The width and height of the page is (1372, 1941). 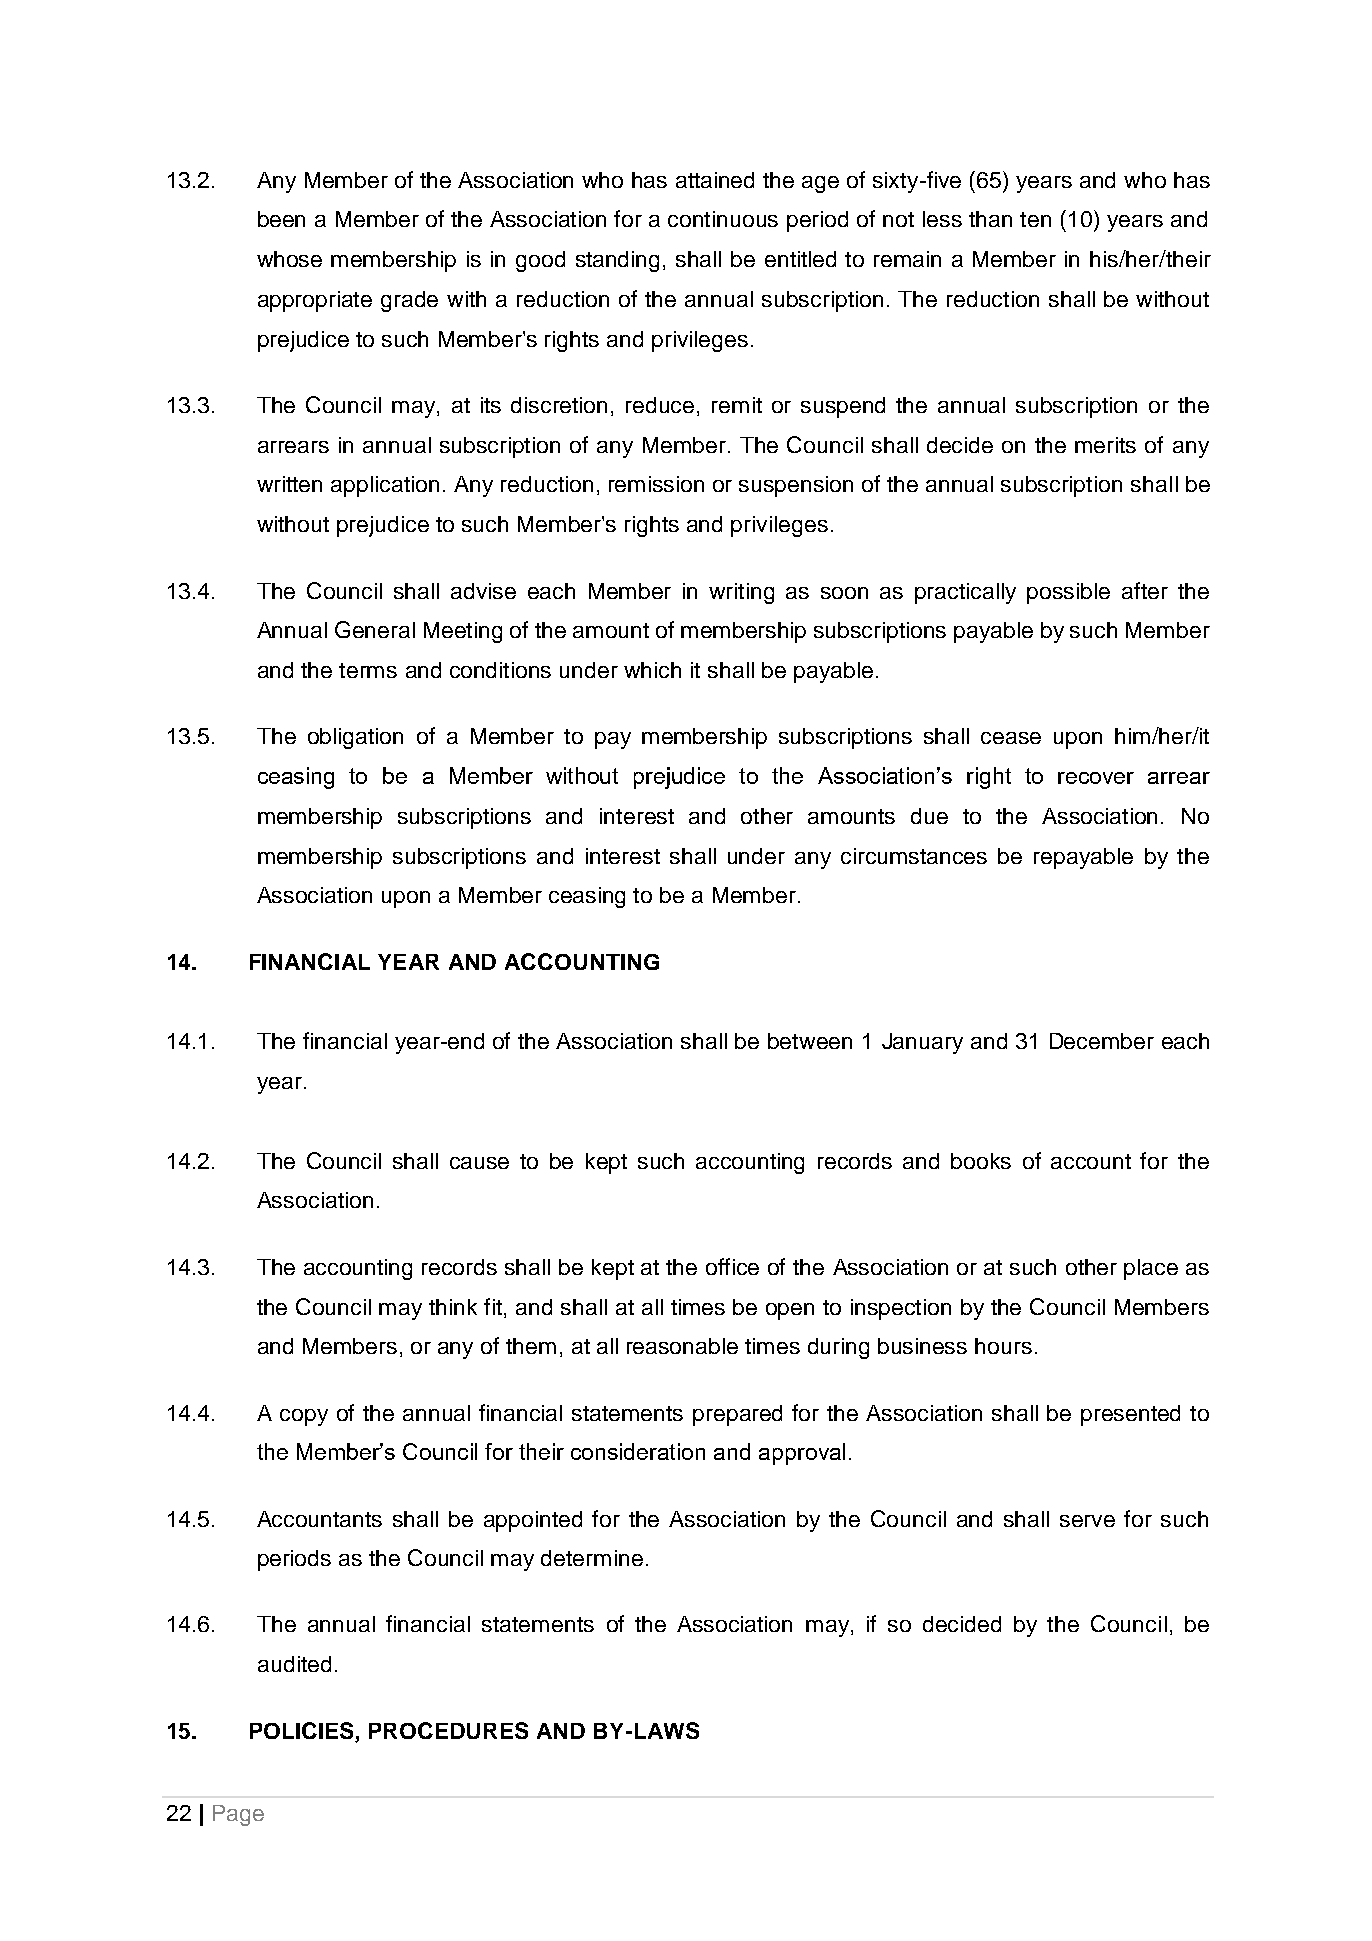 What do you see at coordinates (479, 1163) in the page?
I see `cause` at bounding box center [479, 1163].
